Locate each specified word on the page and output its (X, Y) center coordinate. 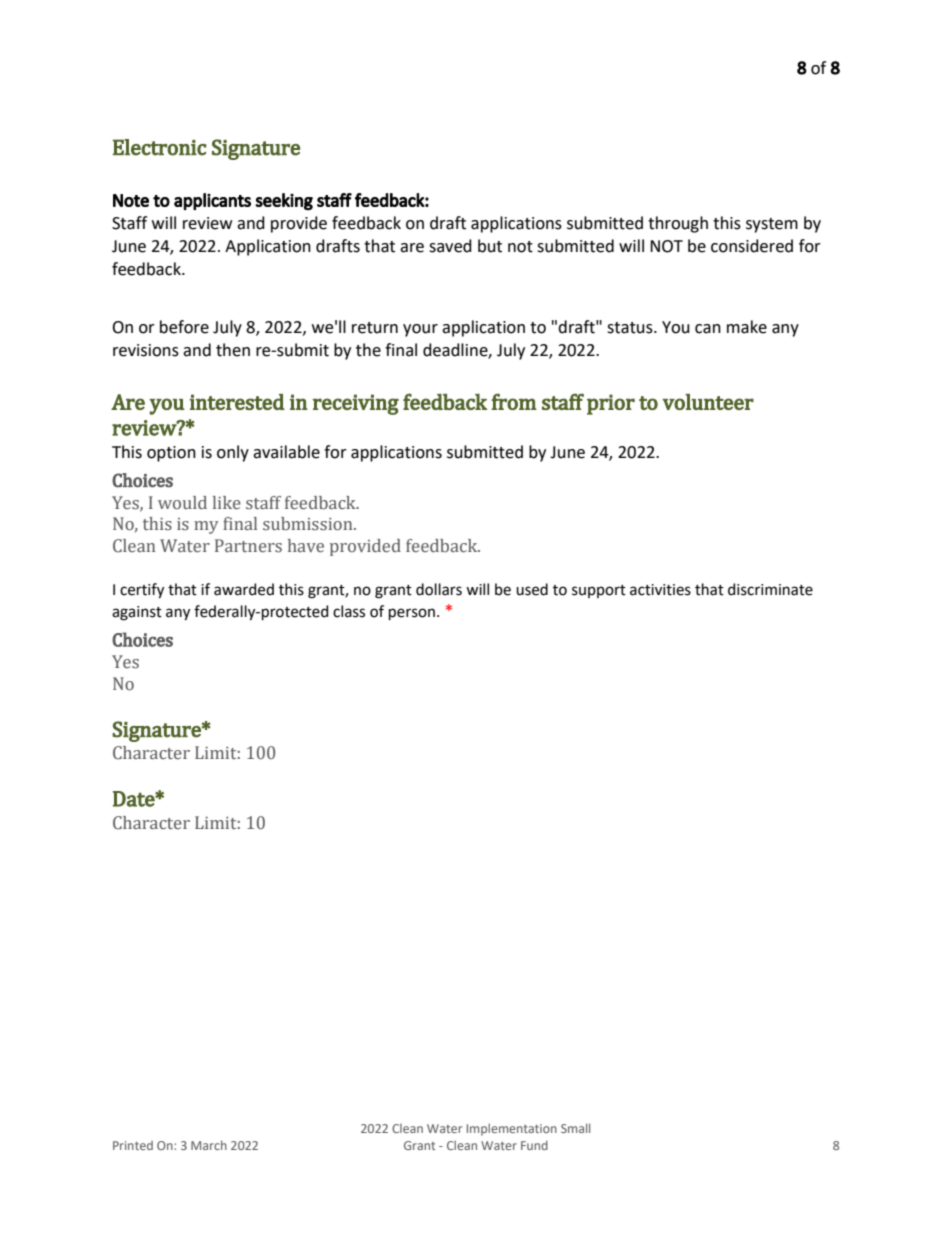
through (678, 224)
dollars (439, 589)
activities (660, 590)
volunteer (708, 402)
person (412, 614)
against (137, 613)
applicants (212, 201)
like (227, 503)
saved (450, 246)
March (209, 1145)
